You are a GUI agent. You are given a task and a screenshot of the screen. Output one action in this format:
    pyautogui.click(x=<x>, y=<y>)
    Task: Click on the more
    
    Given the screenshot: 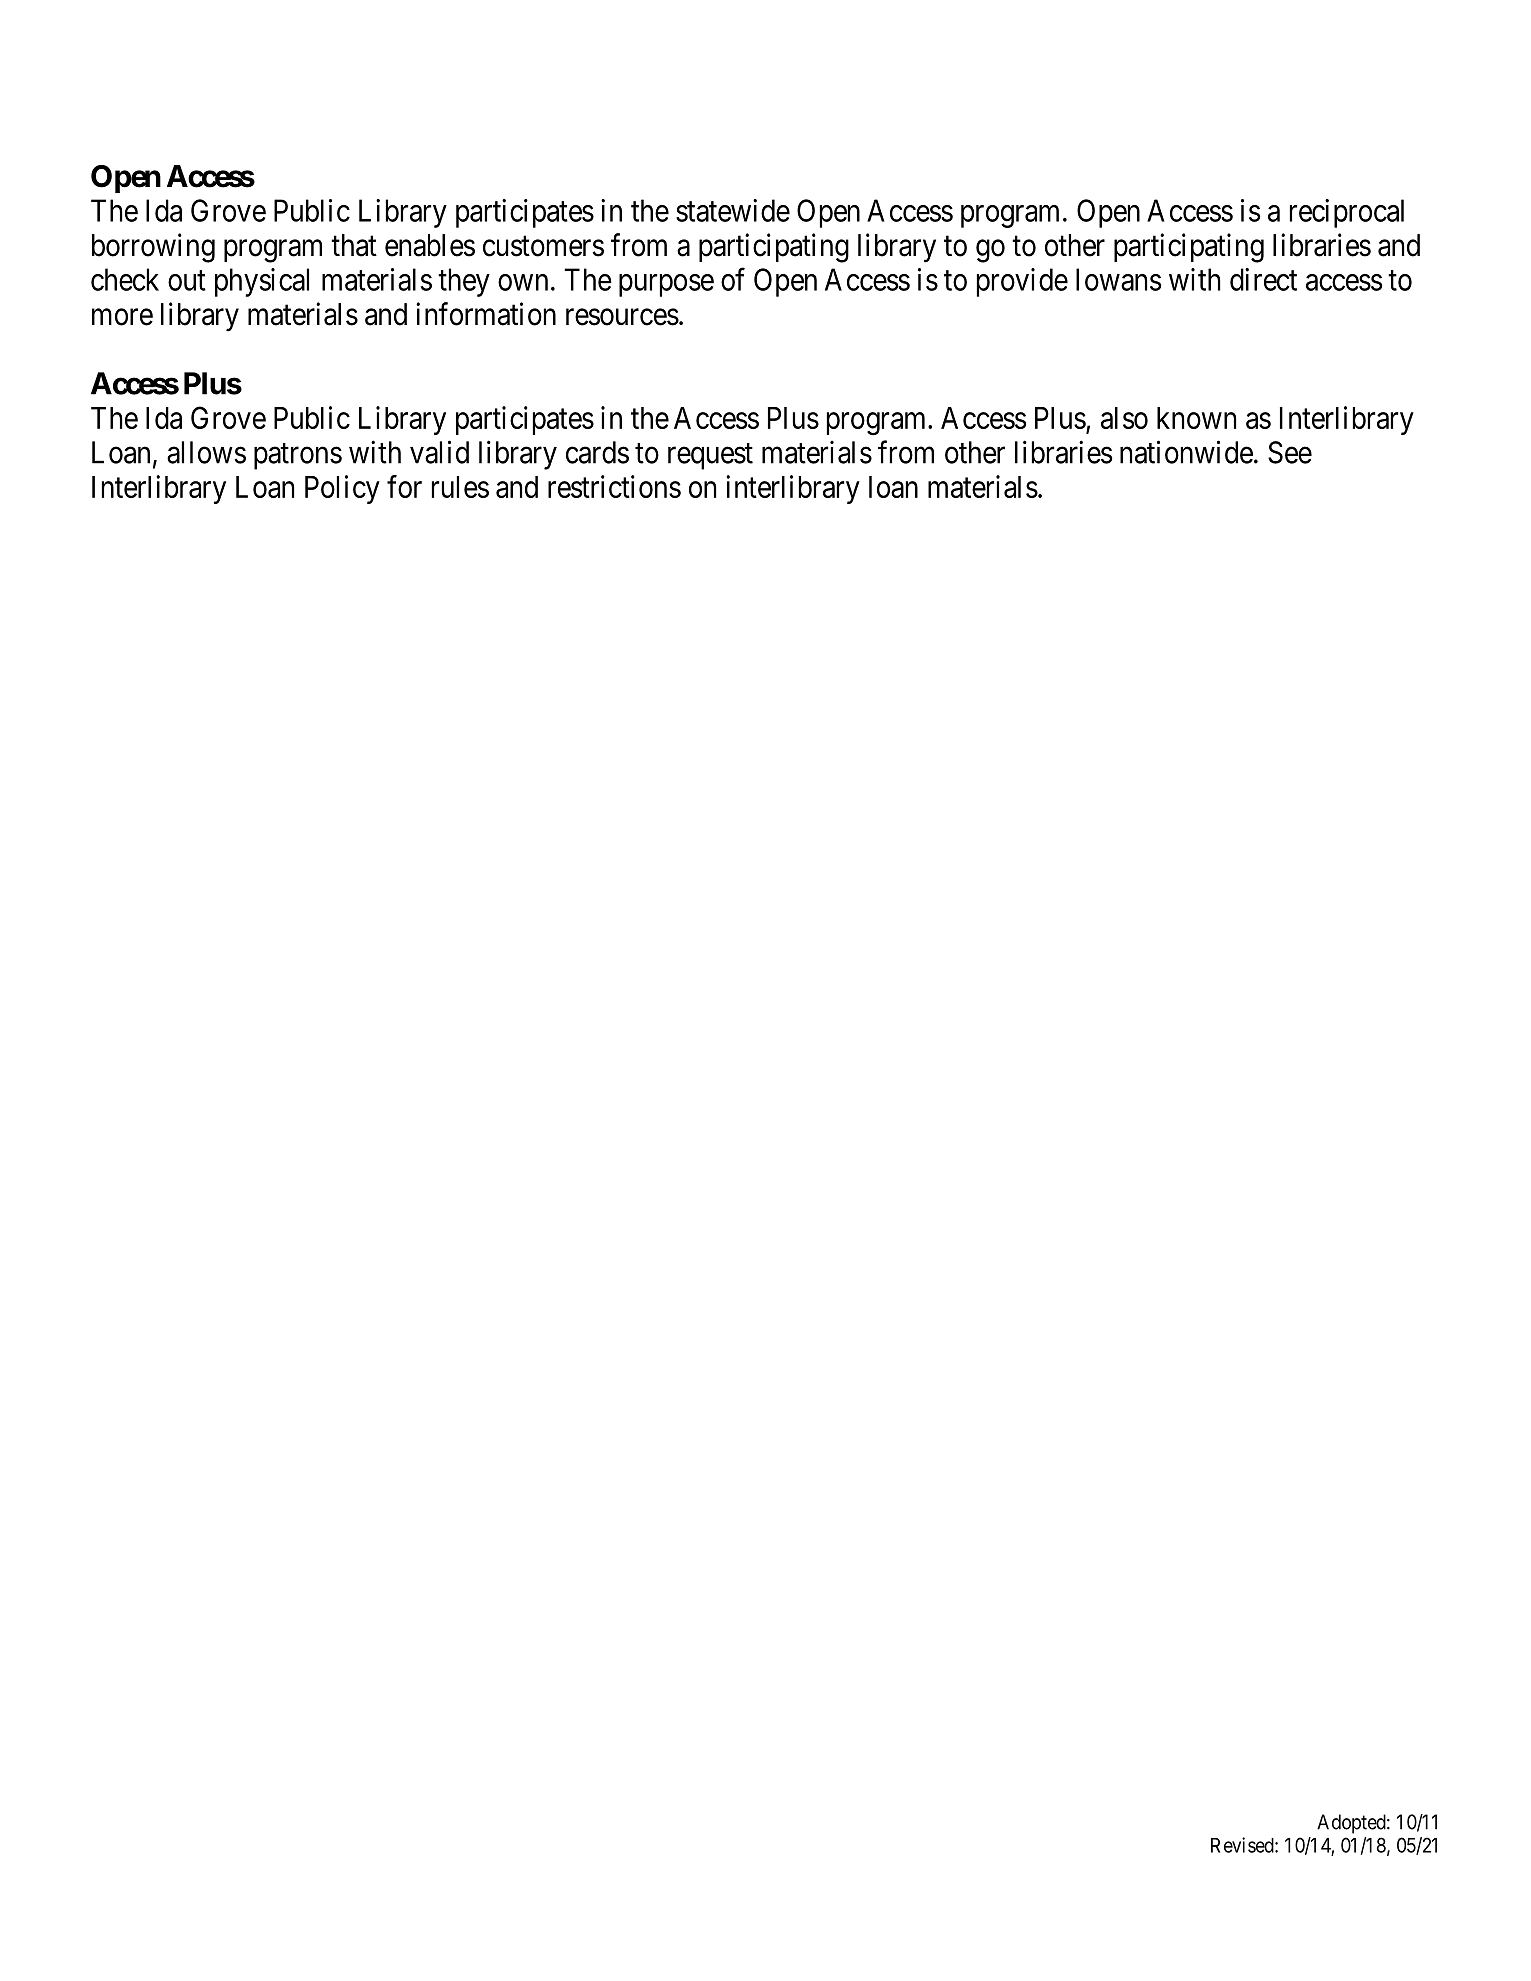 What is the action you would take?
    pyautogui.click(x=122, y=317)
